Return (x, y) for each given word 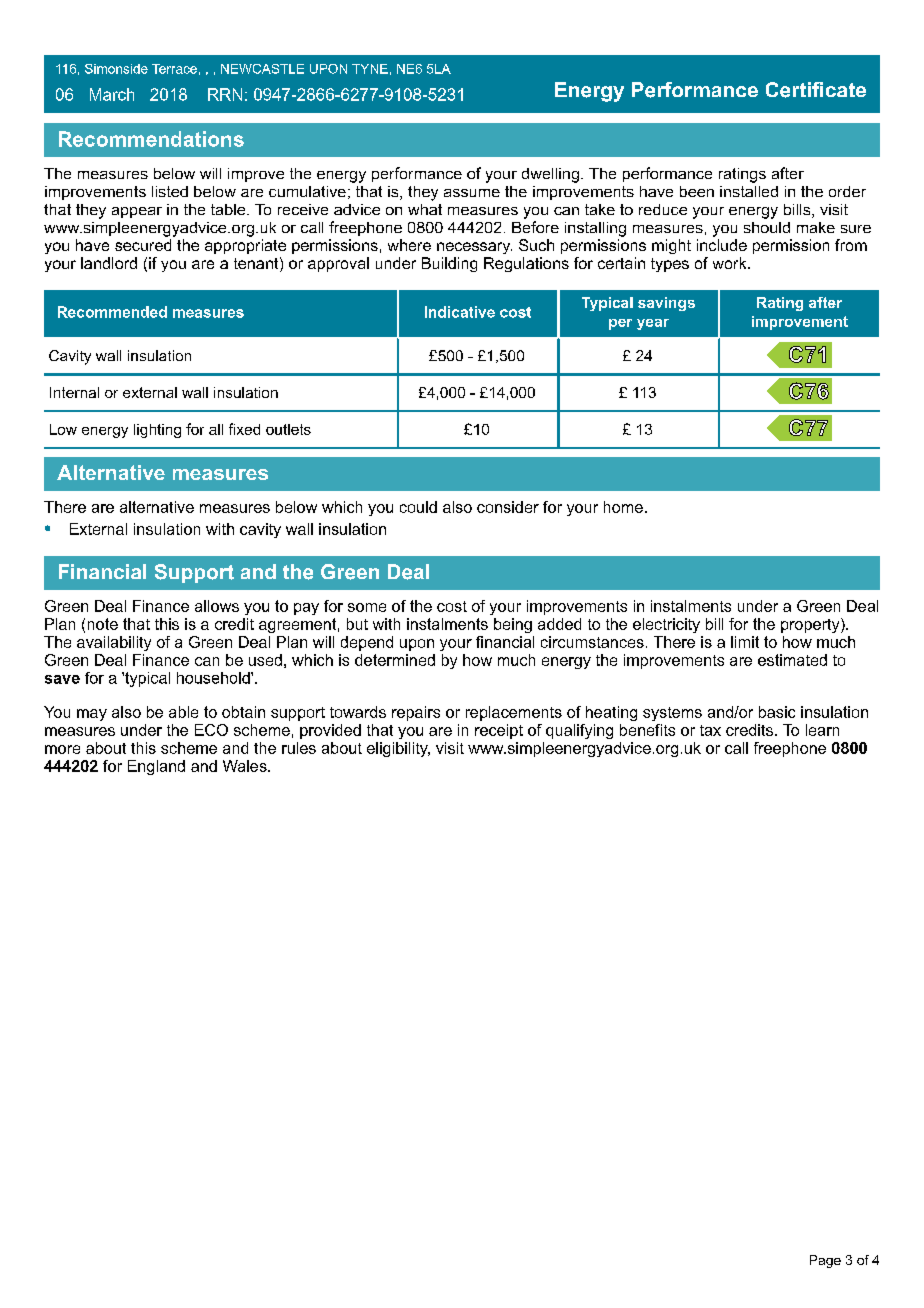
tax (710, 730)
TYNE (370, 69)
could (418, 507)
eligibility (398, 749)
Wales (246, 766)
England (156, 767)
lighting (157, 431)
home (623, 507)
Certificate (816, 90)
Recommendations (151, 139)
